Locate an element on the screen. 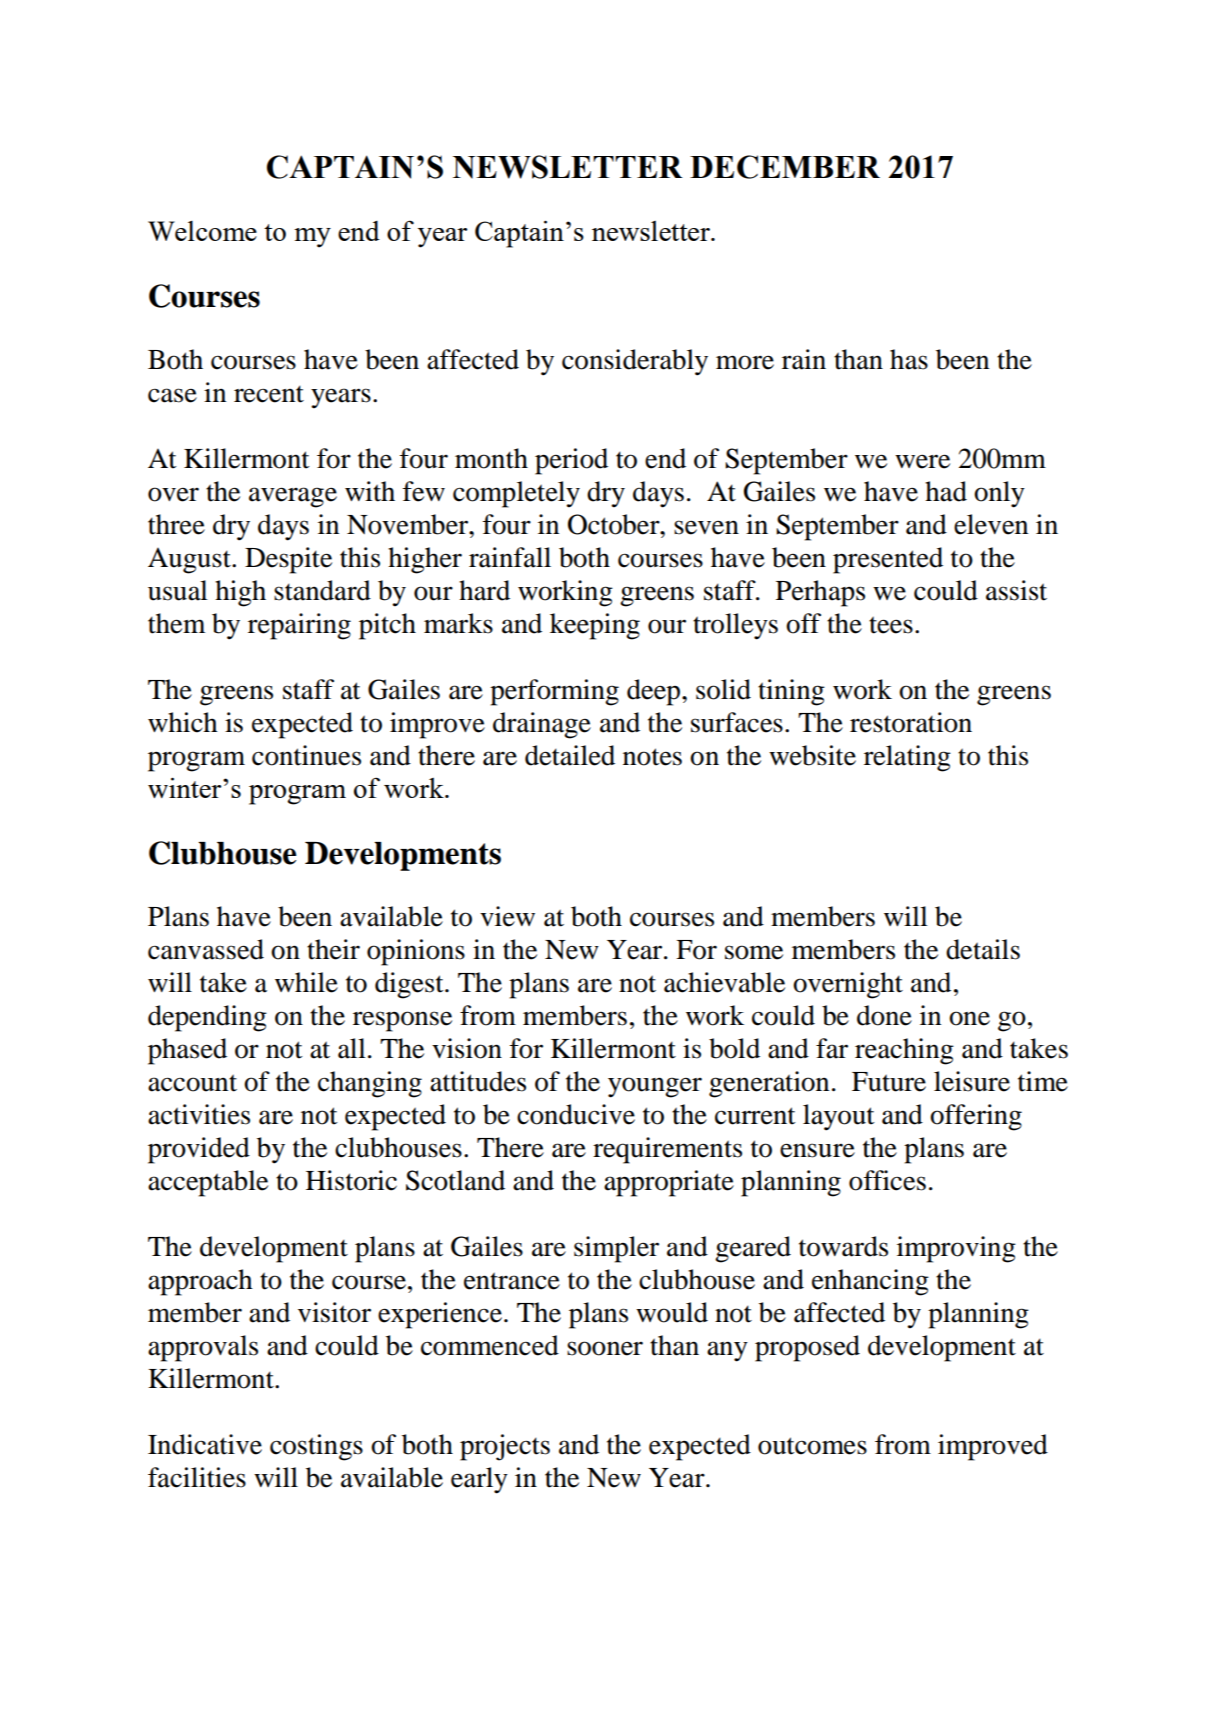  outcomes is located at coordinates (812, 1446).
